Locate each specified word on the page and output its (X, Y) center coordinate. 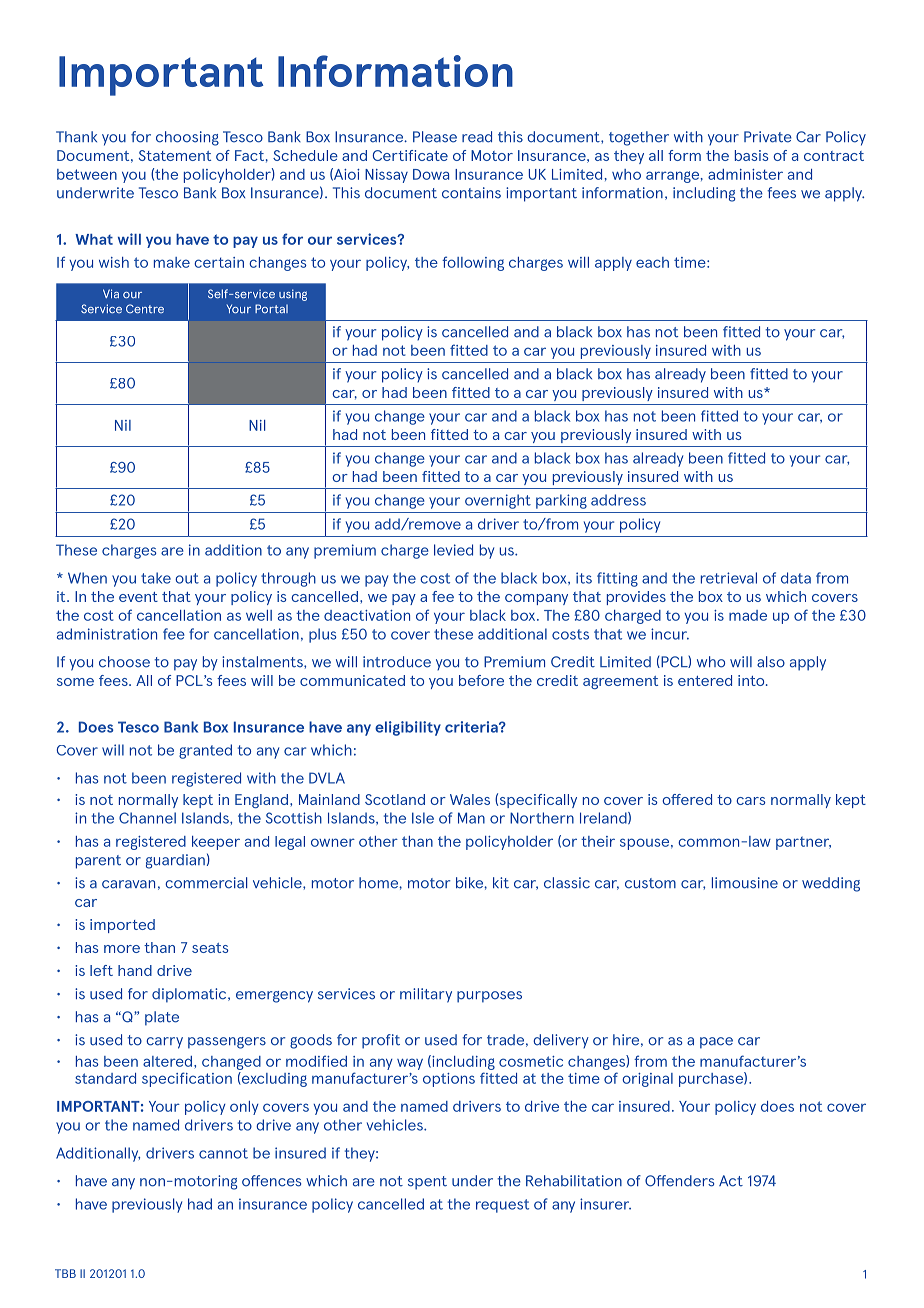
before (481, 680)
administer (745, 174)
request (502, 1206)
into (752, 680)
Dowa (431, 174)
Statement (175, 155)
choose (124, 662)
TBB (65, 1273)
